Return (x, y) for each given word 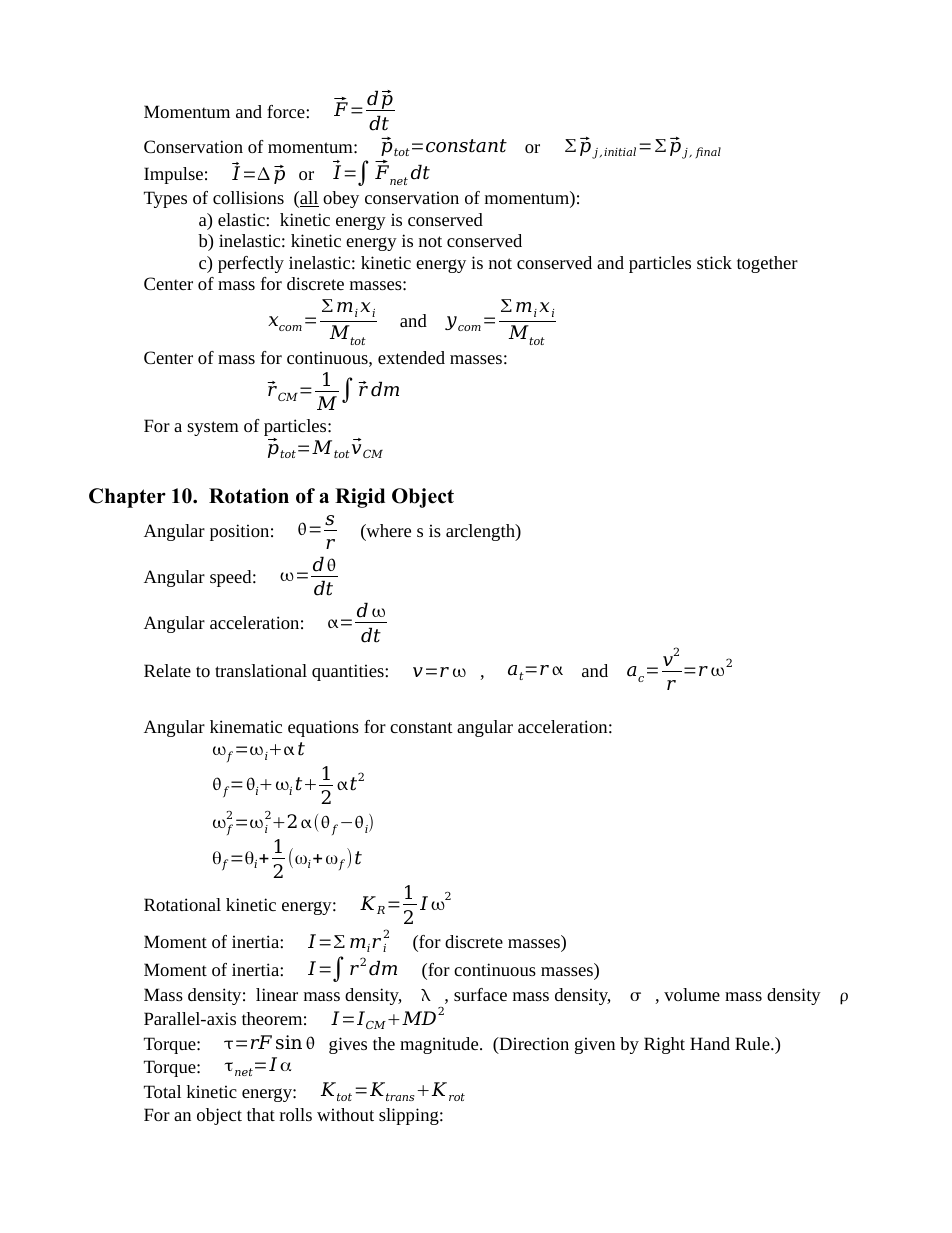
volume (692, 994)
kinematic (246, 726)
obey (341, 199)
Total (162, 1091)
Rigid (360, 498)
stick (714, 262)
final (708, 152)
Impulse (173, 175)
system (213, 428)
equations (323, 728)
